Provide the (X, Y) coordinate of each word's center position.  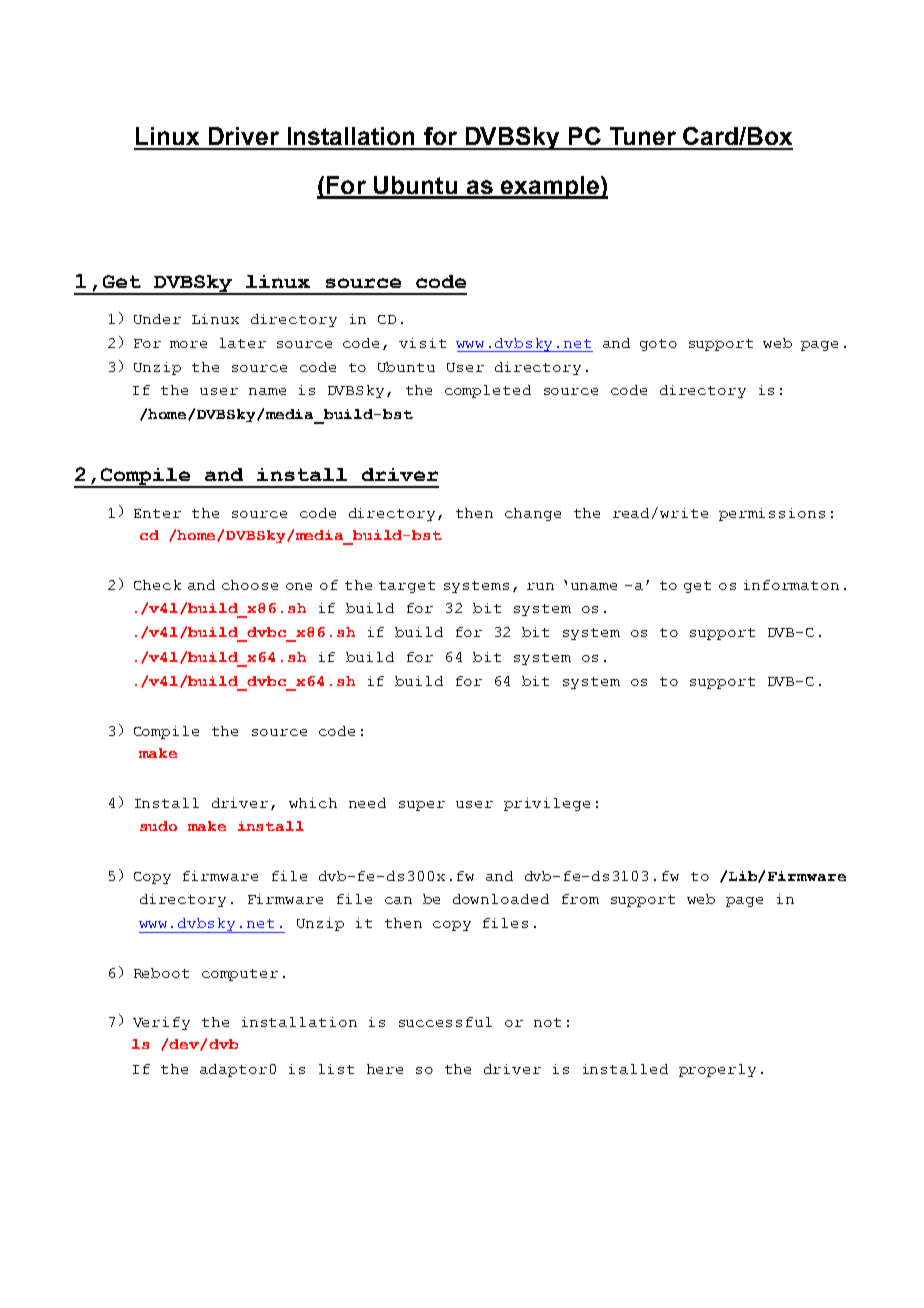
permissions (772, 514)
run (540, 586)
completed (488, 391)
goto (658, 345)
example (550, 187)
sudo (158, 826)
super (422, 806)
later (243, 343)
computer (240, 975)
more (188, 344)
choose (250, 585)
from (580, 899)
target (407, 587)
